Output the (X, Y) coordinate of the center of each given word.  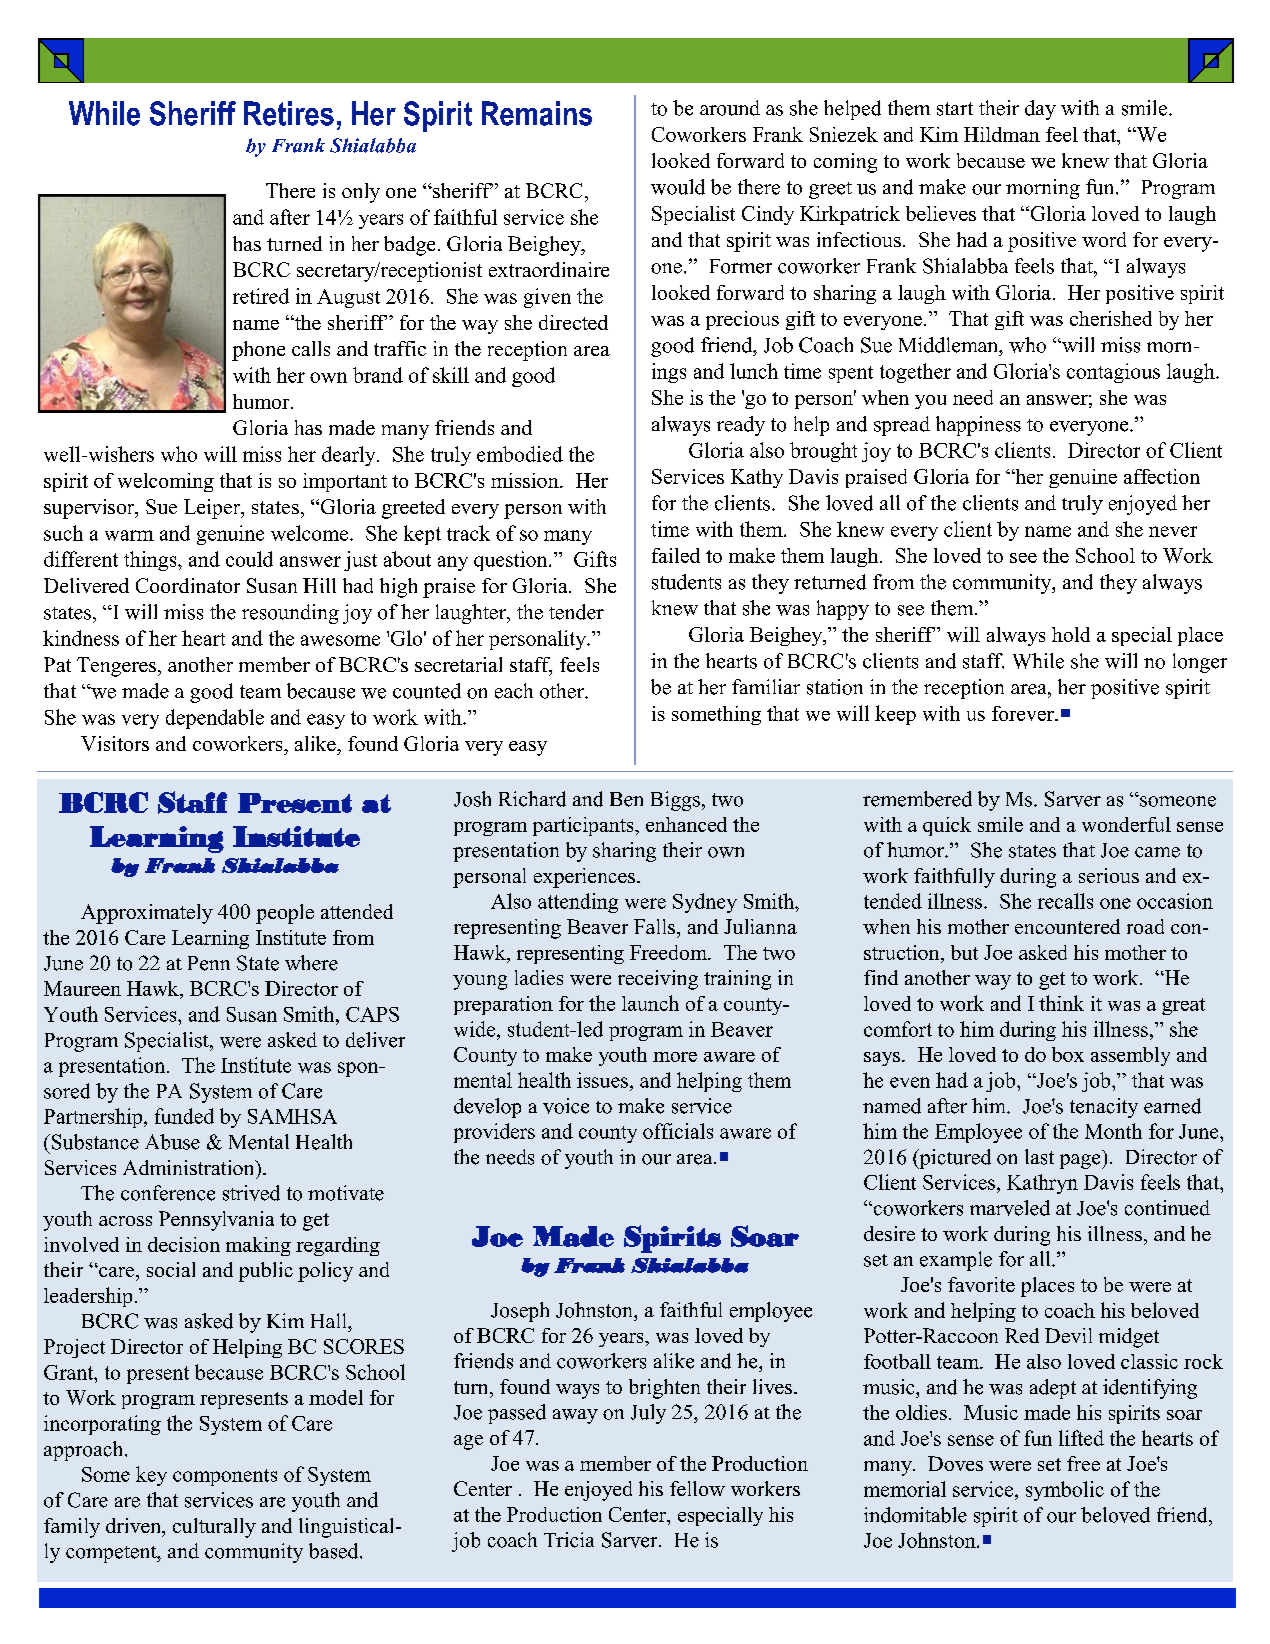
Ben (626, 799)
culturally (214, 1528)
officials (678, 1131)
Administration (190, 1167)
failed (676, 555)
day (1040, 110)
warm (129, 535)
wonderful (1126, 824)
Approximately (147, 914)
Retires (289, 113)
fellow (697, 1488)
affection (1162, 476)
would (678, 187)
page (1081, 1161)
